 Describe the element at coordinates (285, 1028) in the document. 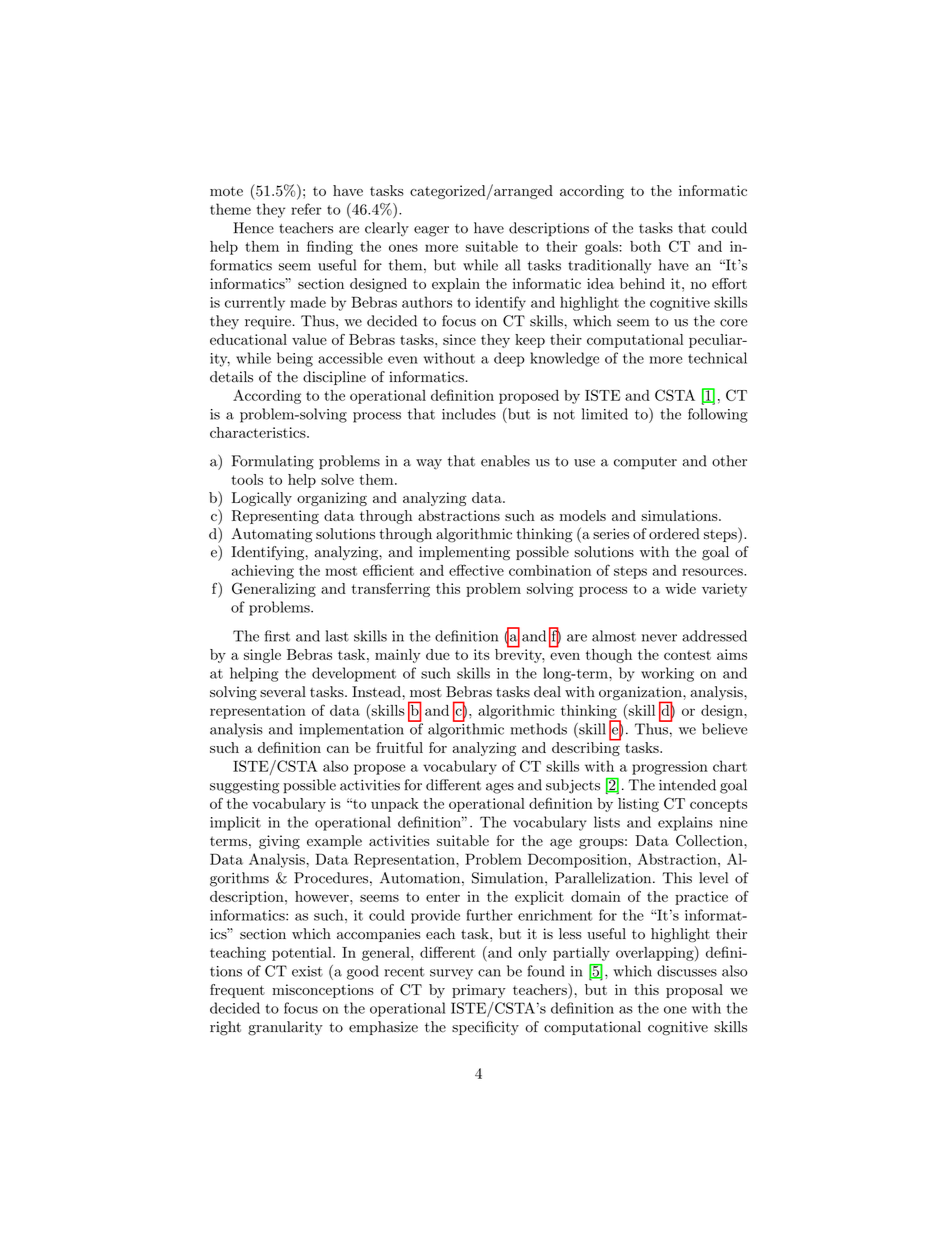

I see `granularity` at that location.
